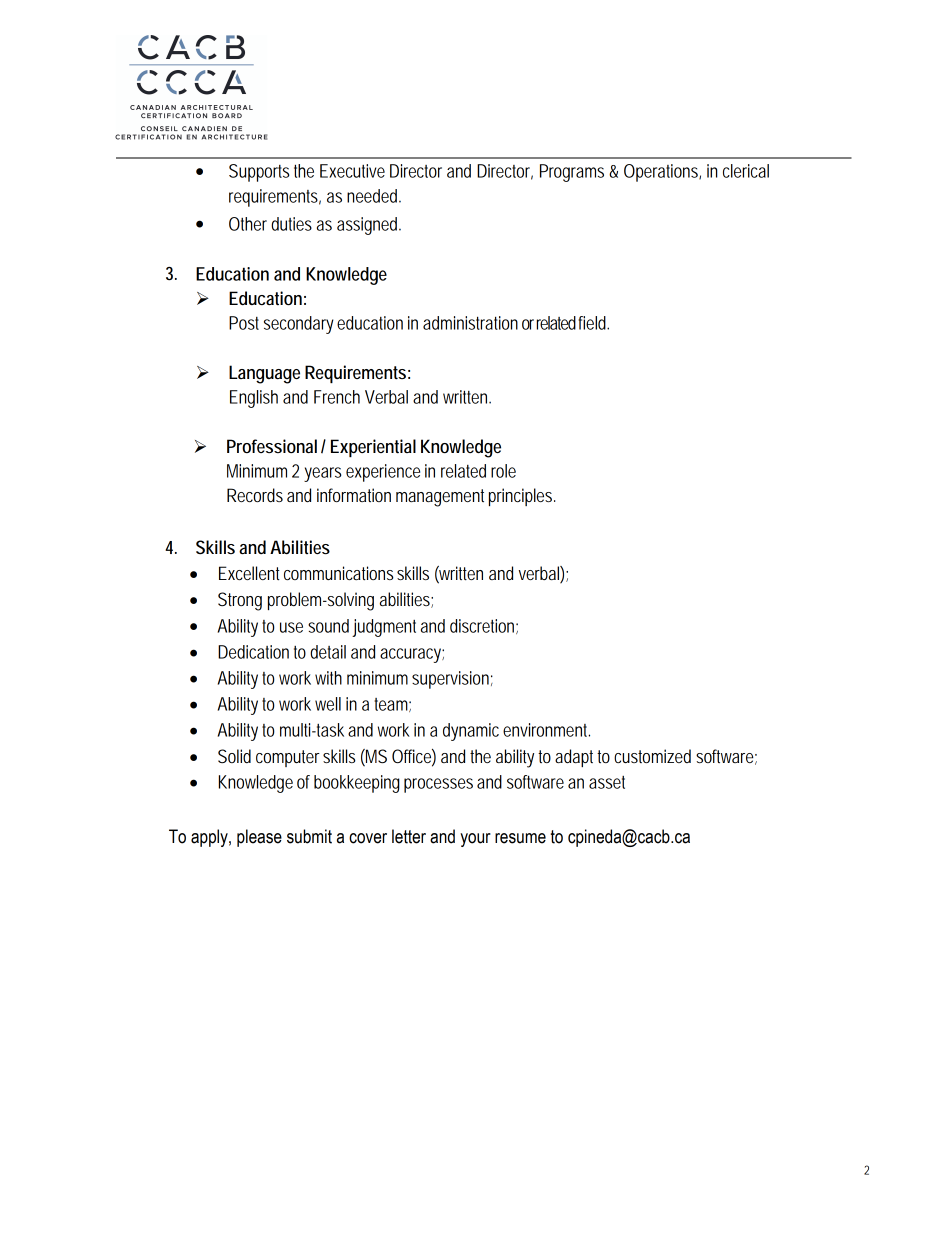 This screenshot has height=1233, width=952. Describe the element at coordinates (593, 323) in the screenshot. I see `field` at that location.
